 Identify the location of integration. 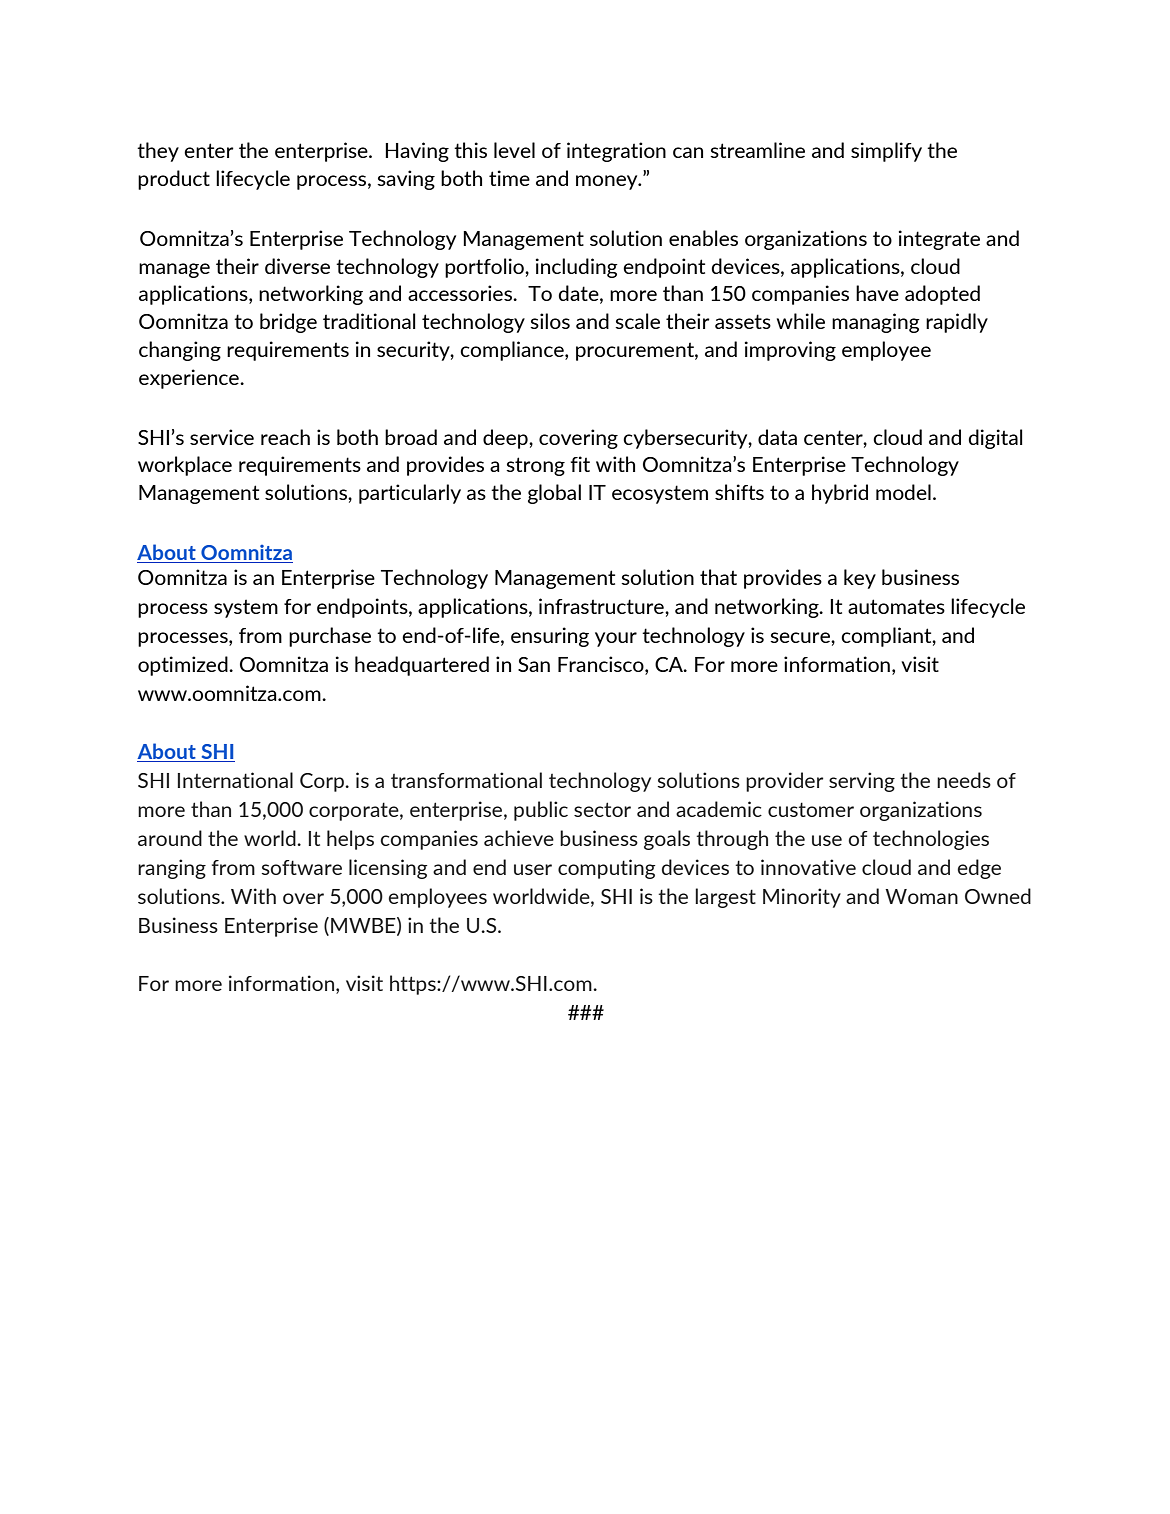
(616, 152).
